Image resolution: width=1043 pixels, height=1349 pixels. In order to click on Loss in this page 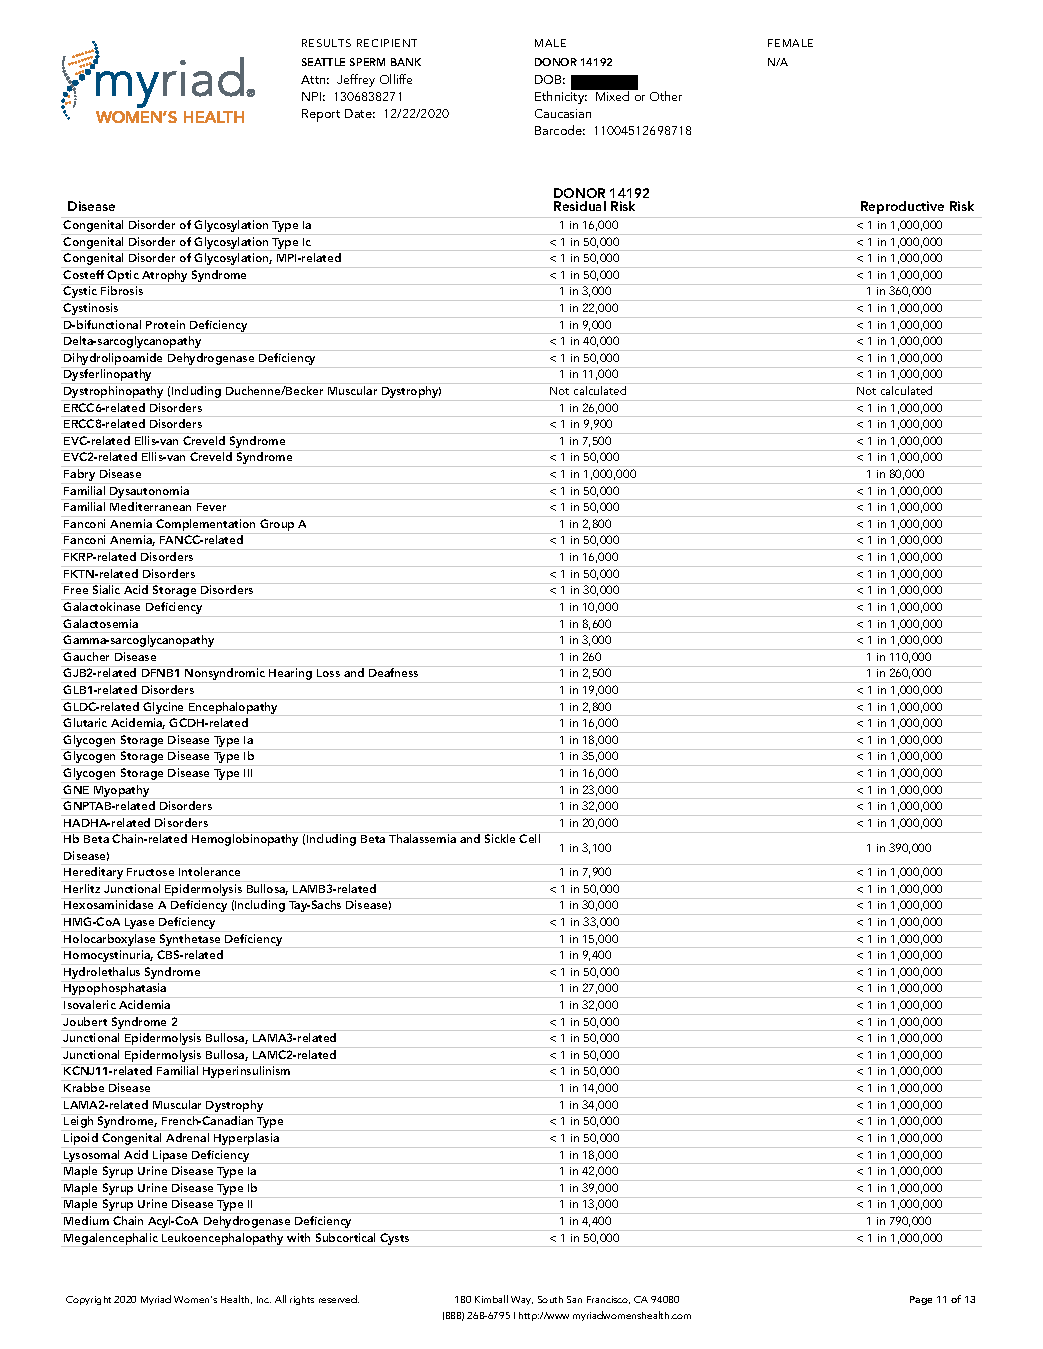, I will do `click(328, 673)`.
